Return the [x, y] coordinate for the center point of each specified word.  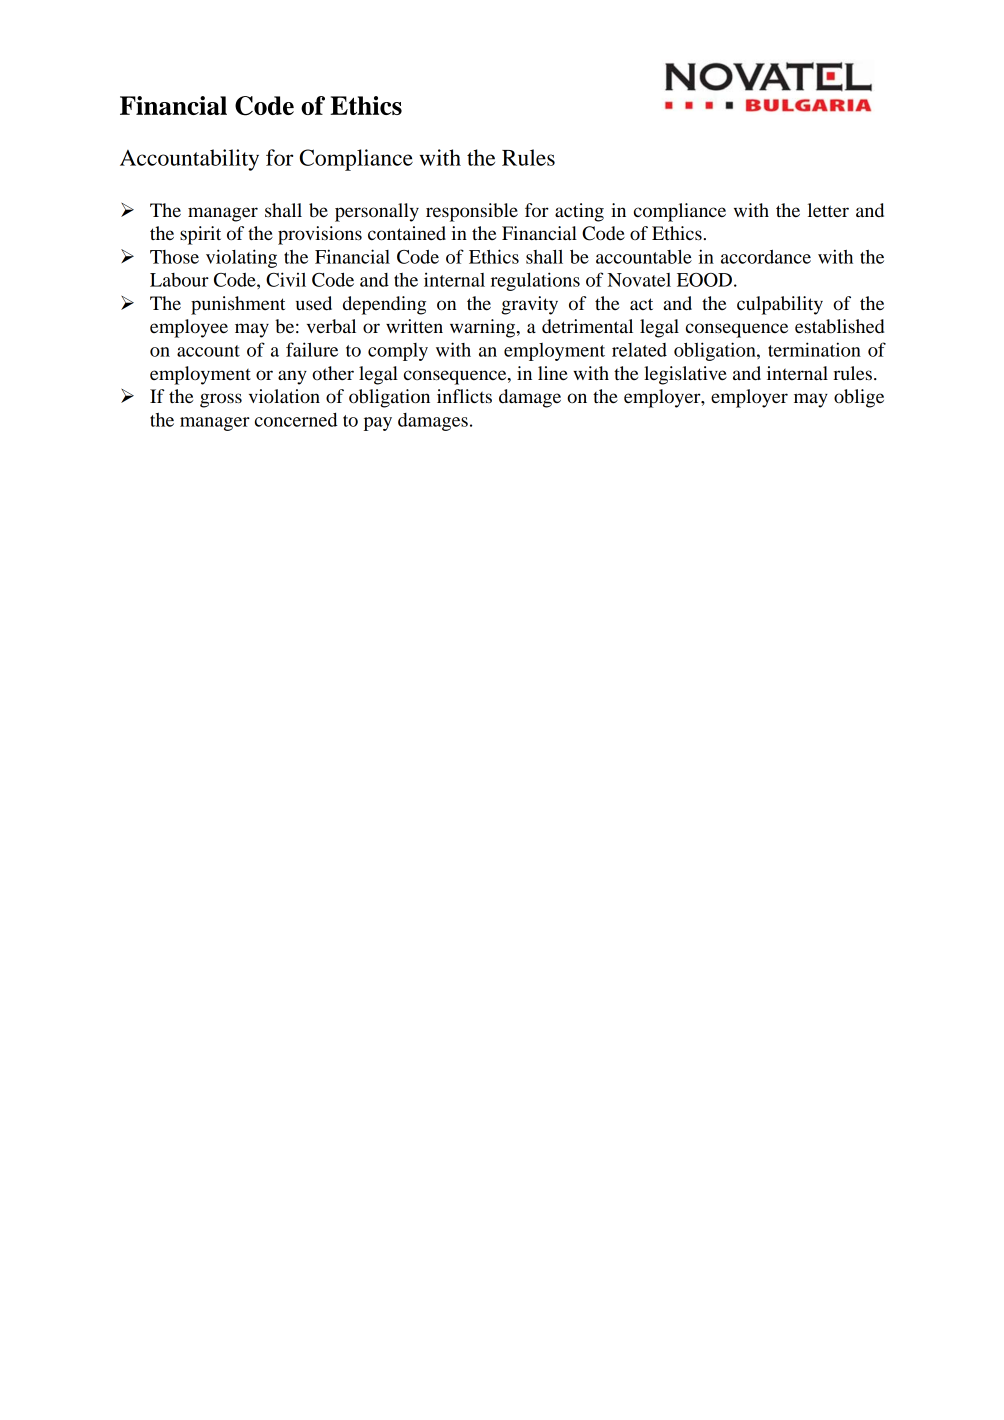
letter [828, 210]
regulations [535, 281]
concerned [296, 420]
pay [378, 424]
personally [377, 212]
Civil [286, 279]
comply [398, 352]
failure [312, 349]
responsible [472, 212]
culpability [780, 305]
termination [814, 349]
